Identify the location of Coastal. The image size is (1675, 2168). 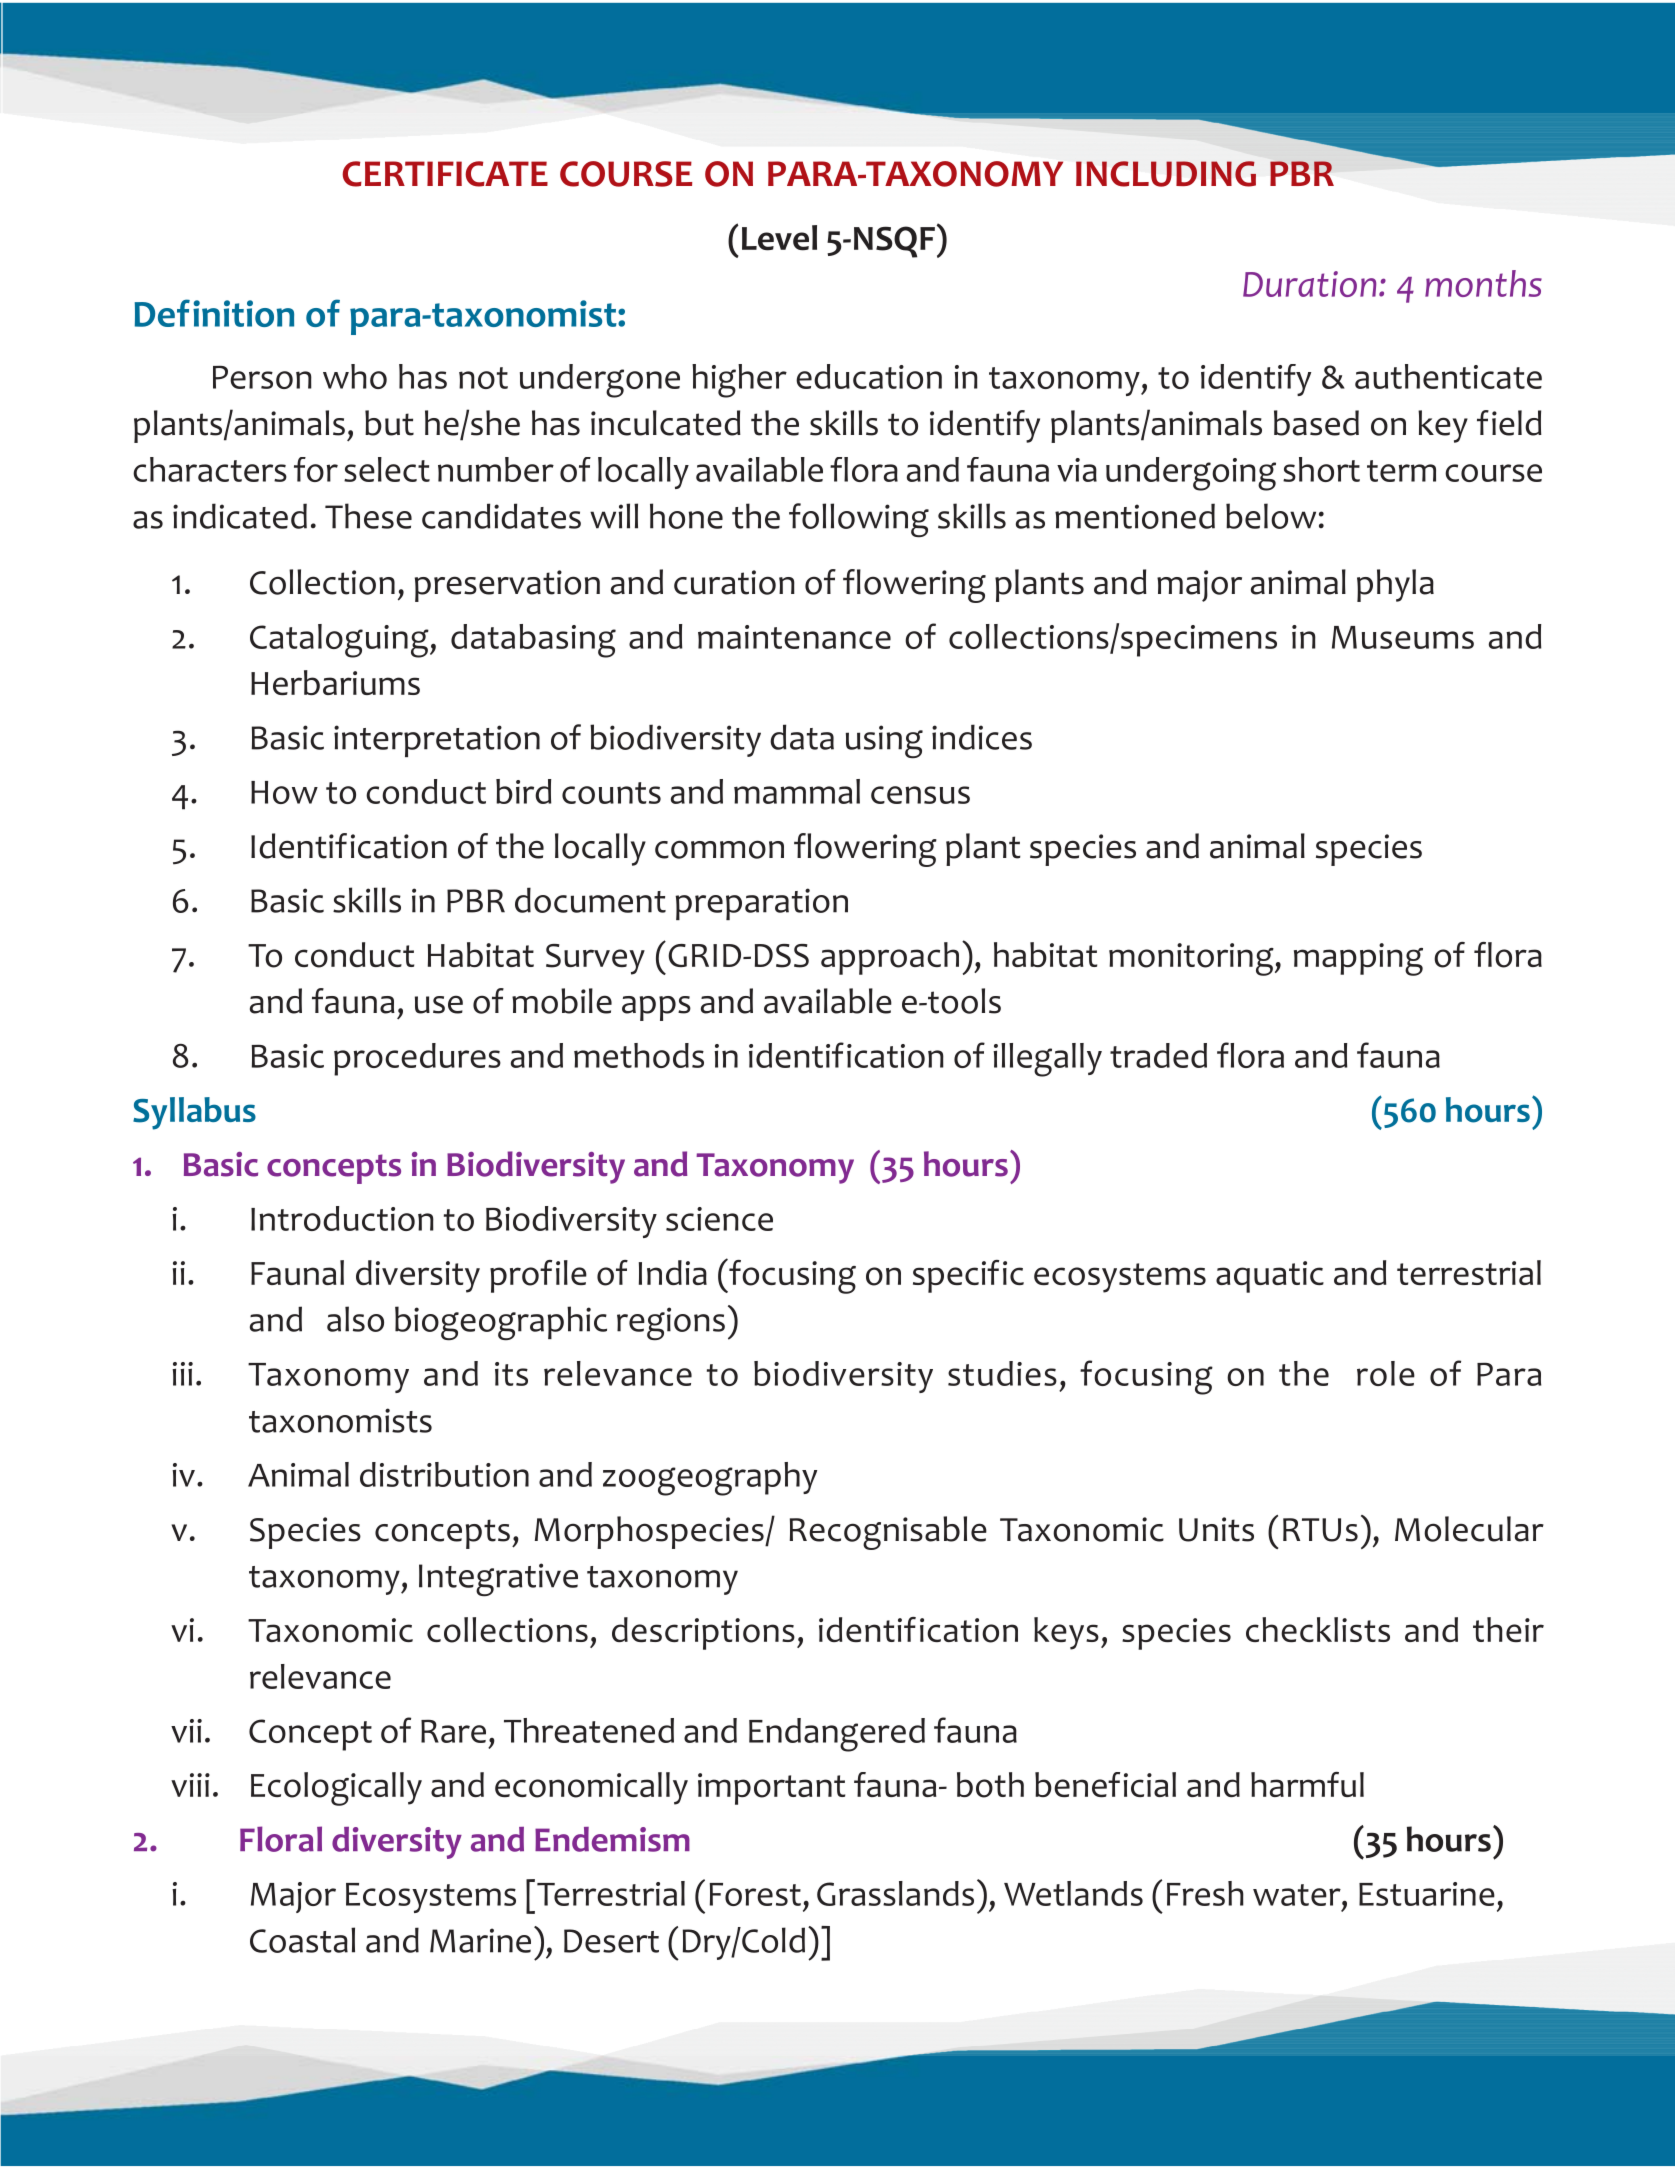
(302, 1940).
